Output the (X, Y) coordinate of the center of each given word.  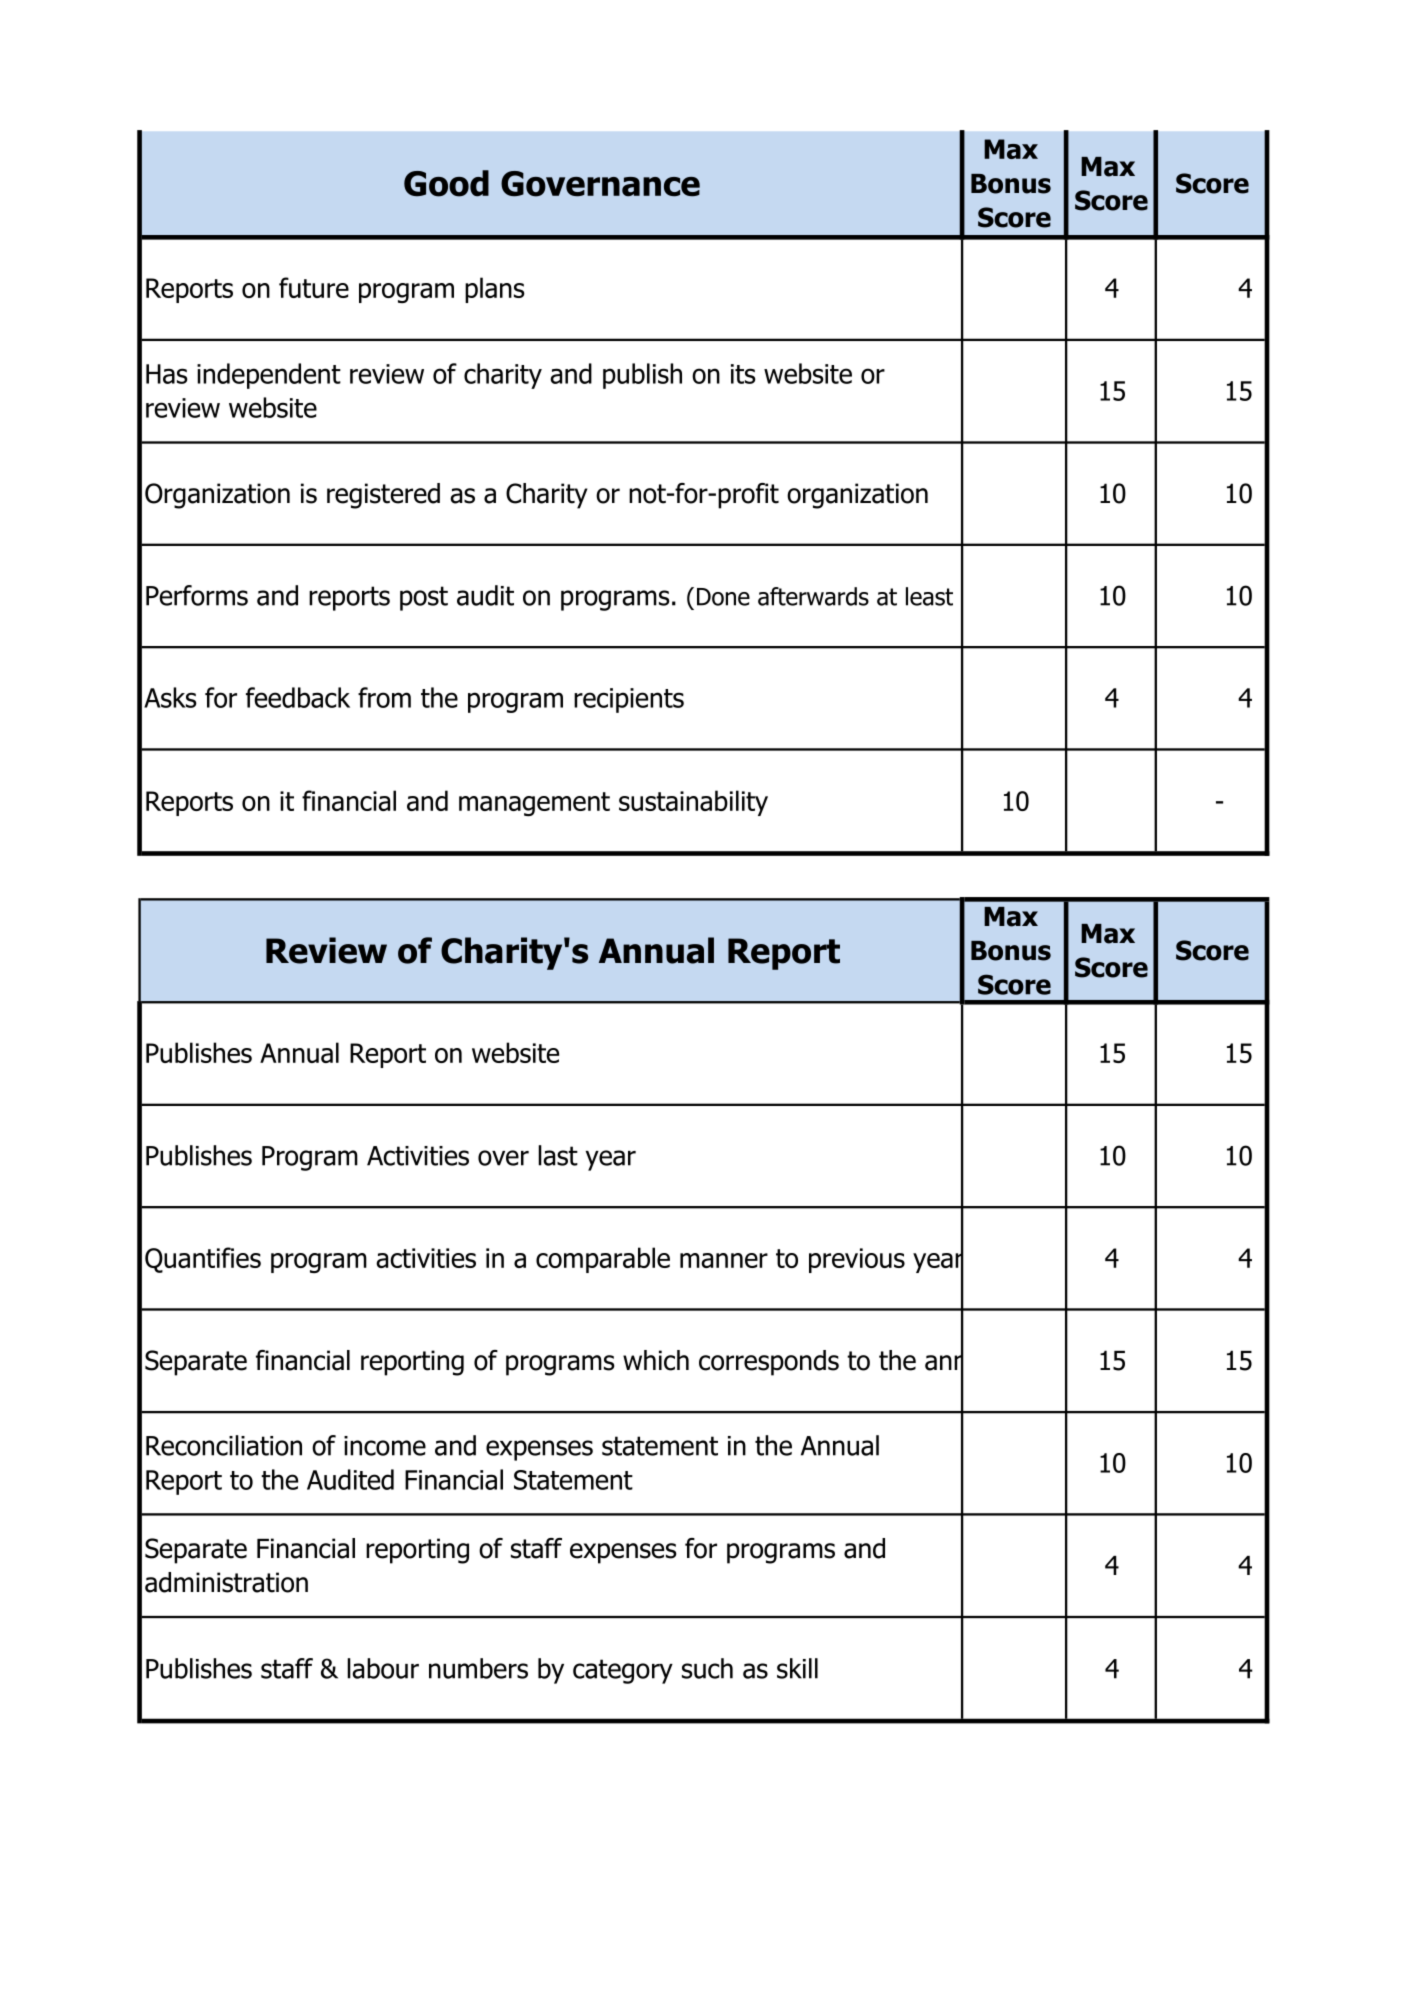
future (314, 287)
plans (495, 290)
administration (226, 1582)
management (534, 804)
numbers (478, 1668)
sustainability (693, 803)
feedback (298, 697)
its (743, 374)
